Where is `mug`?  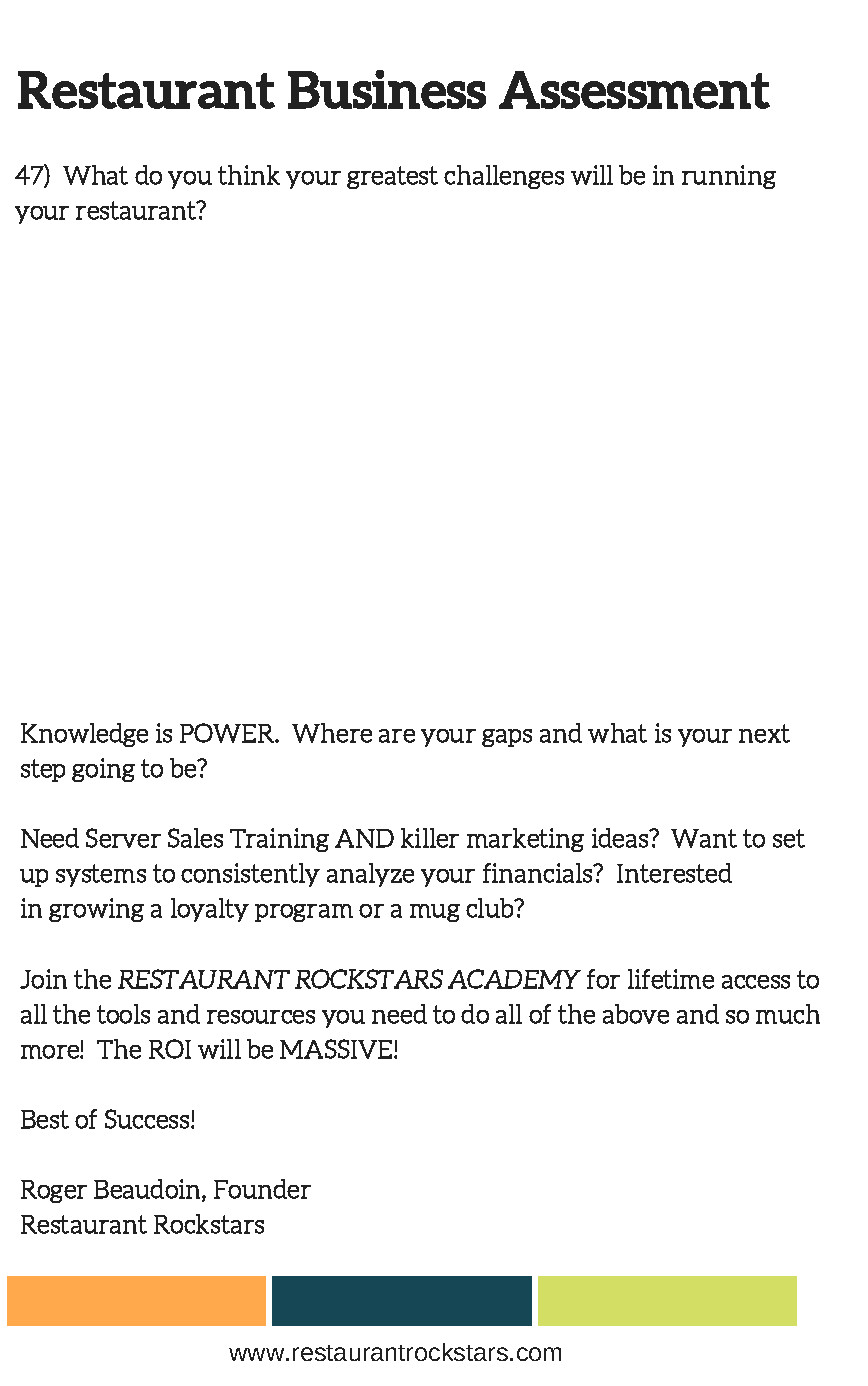 mug is located at coordinates (435, 913).
